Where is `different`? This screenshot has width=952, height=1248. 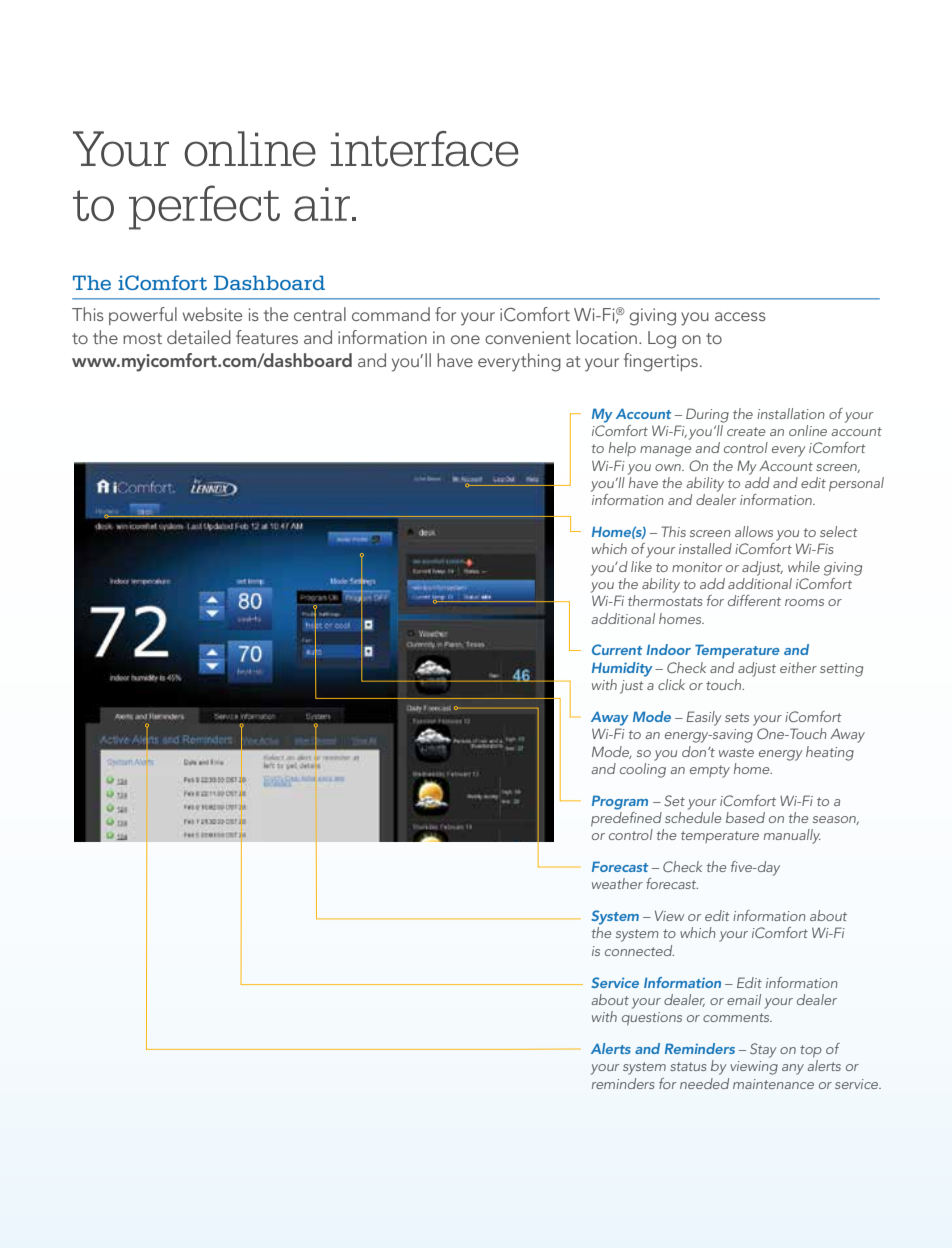
different is located at coordinates (754, 600).
